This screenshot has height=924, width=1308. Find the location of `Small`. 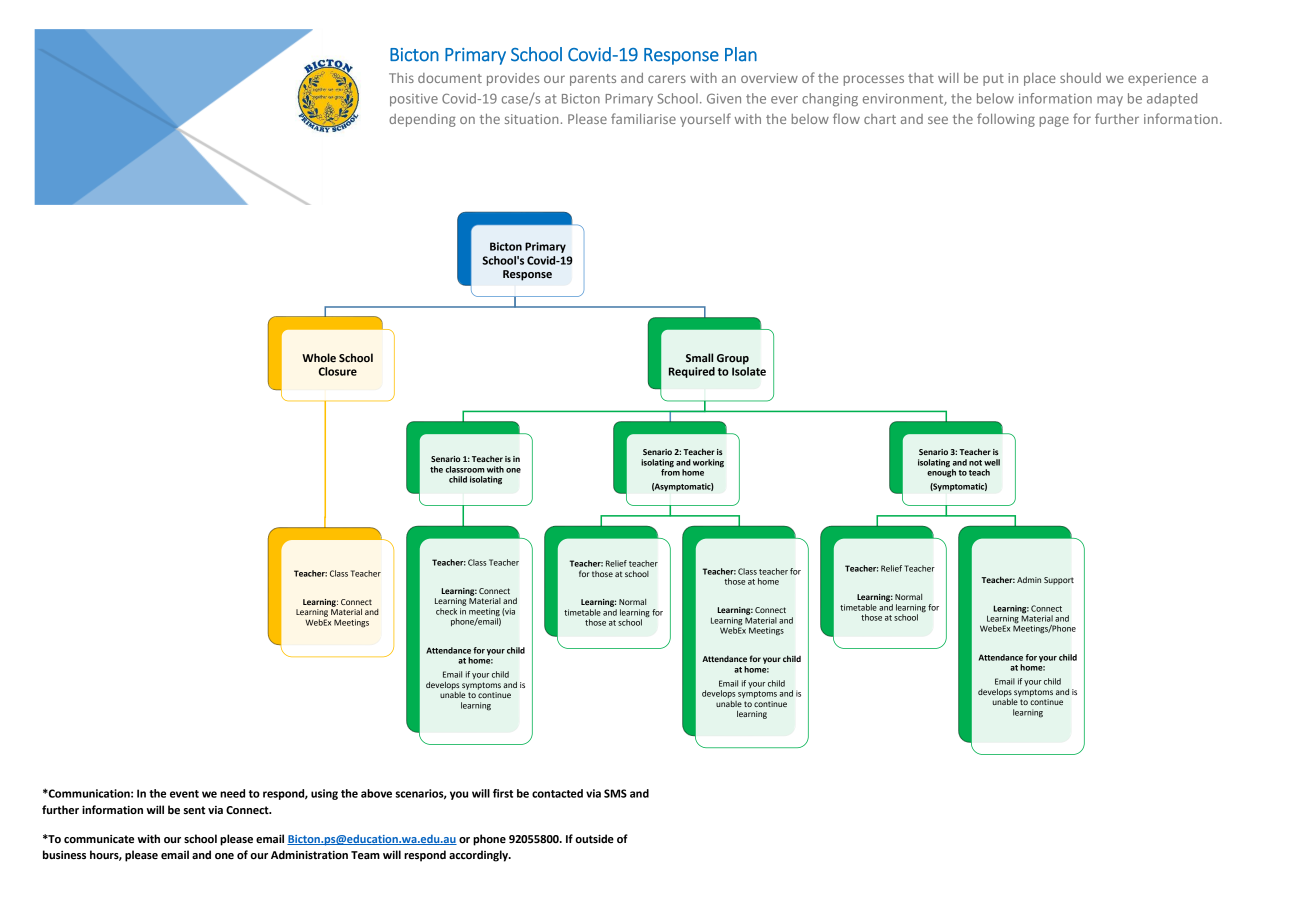

Small is located at coordinates (699, 357).
